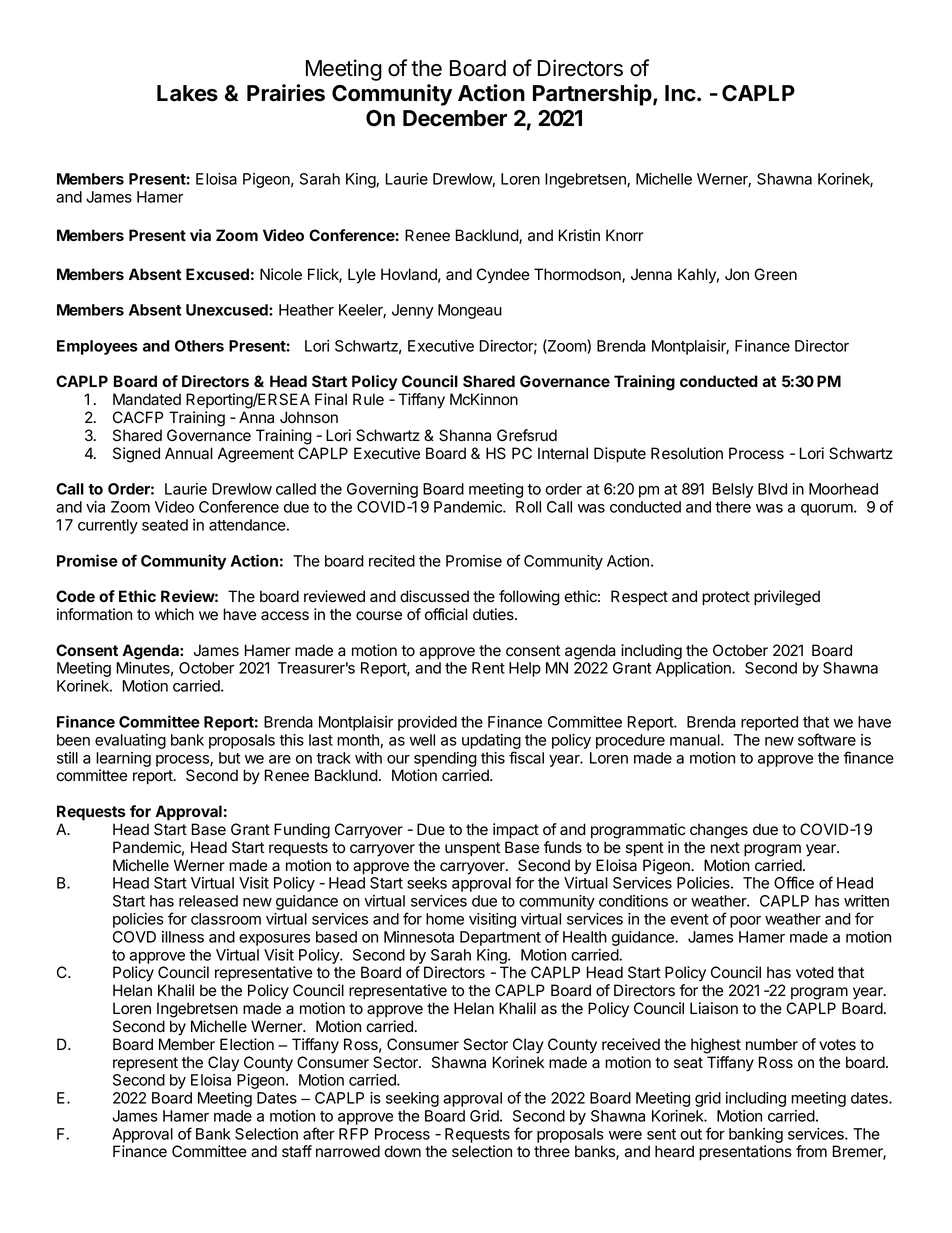 The image size is (952, 1233). I want to click on privileged, so click(787, 598).
